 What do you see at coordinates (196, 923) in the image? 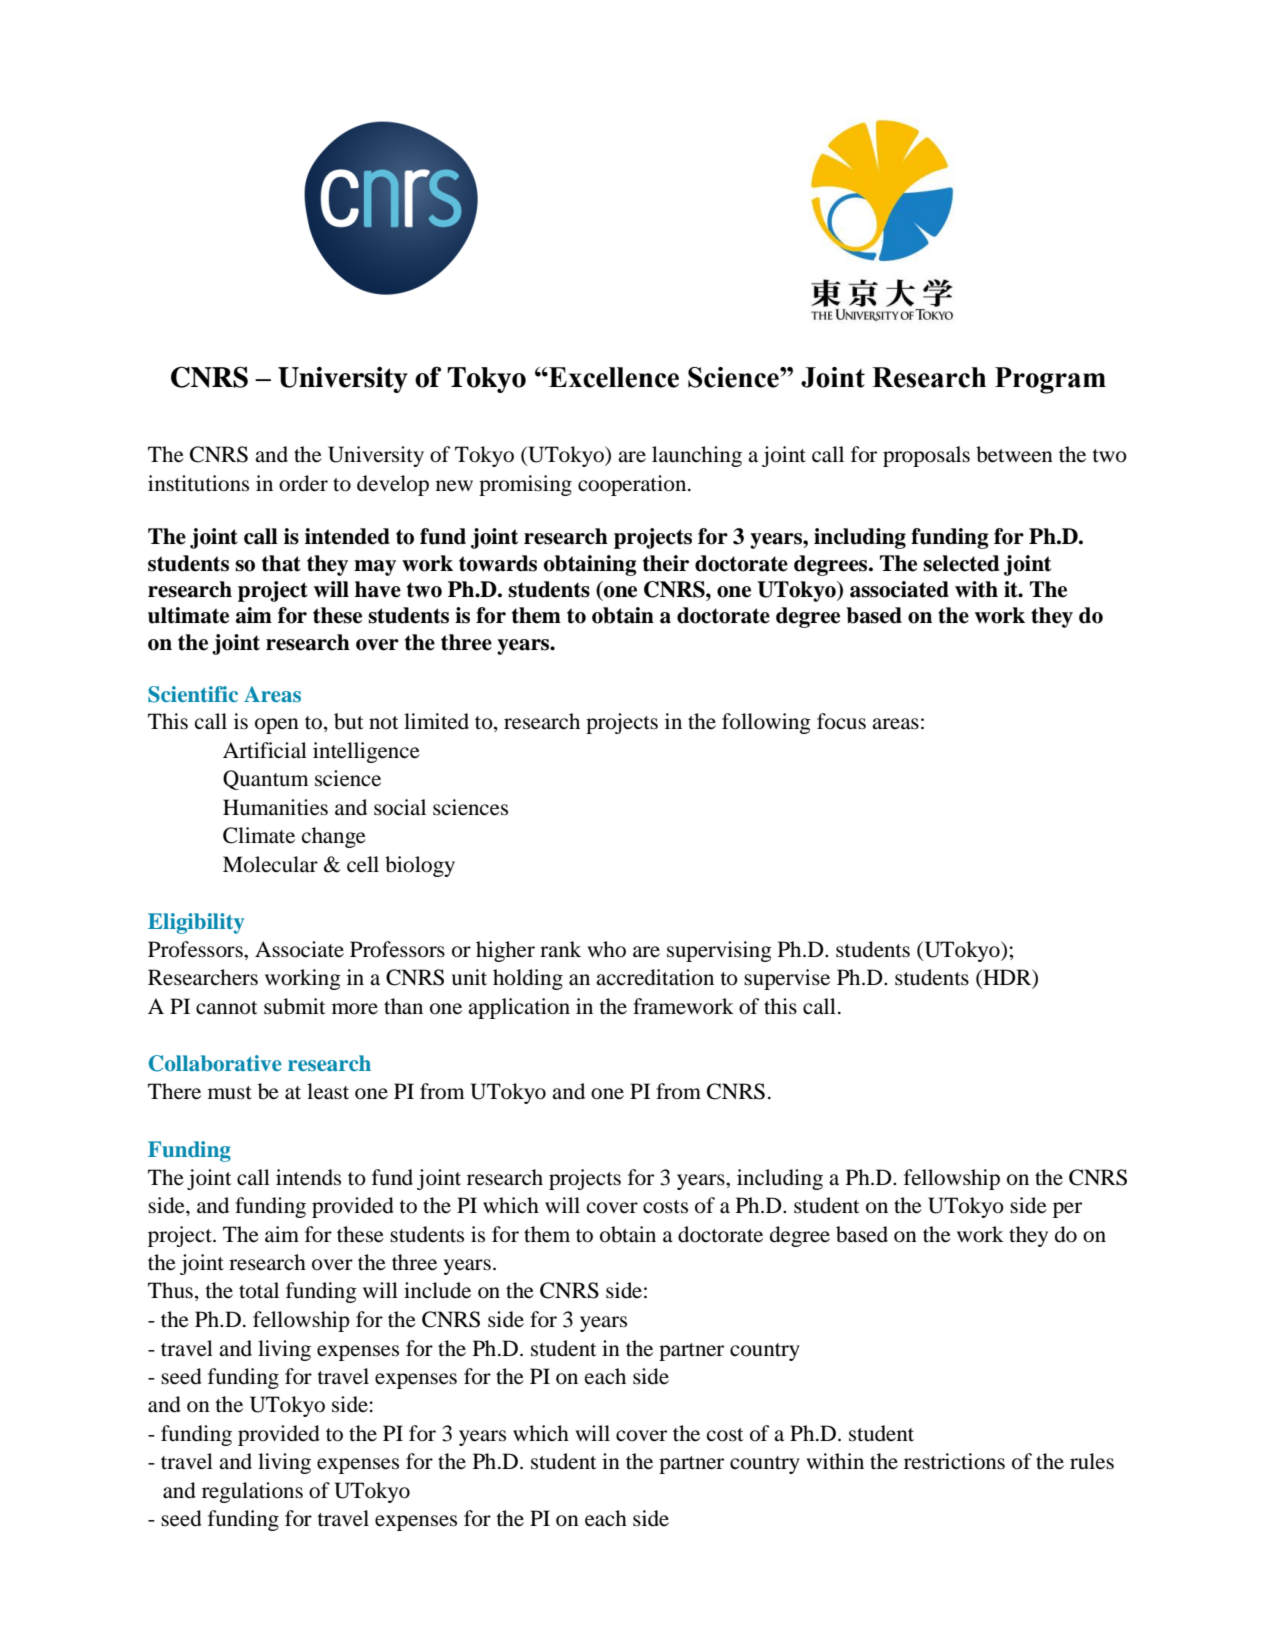
I see `Eligibility` at bounding box center [196, 923].
